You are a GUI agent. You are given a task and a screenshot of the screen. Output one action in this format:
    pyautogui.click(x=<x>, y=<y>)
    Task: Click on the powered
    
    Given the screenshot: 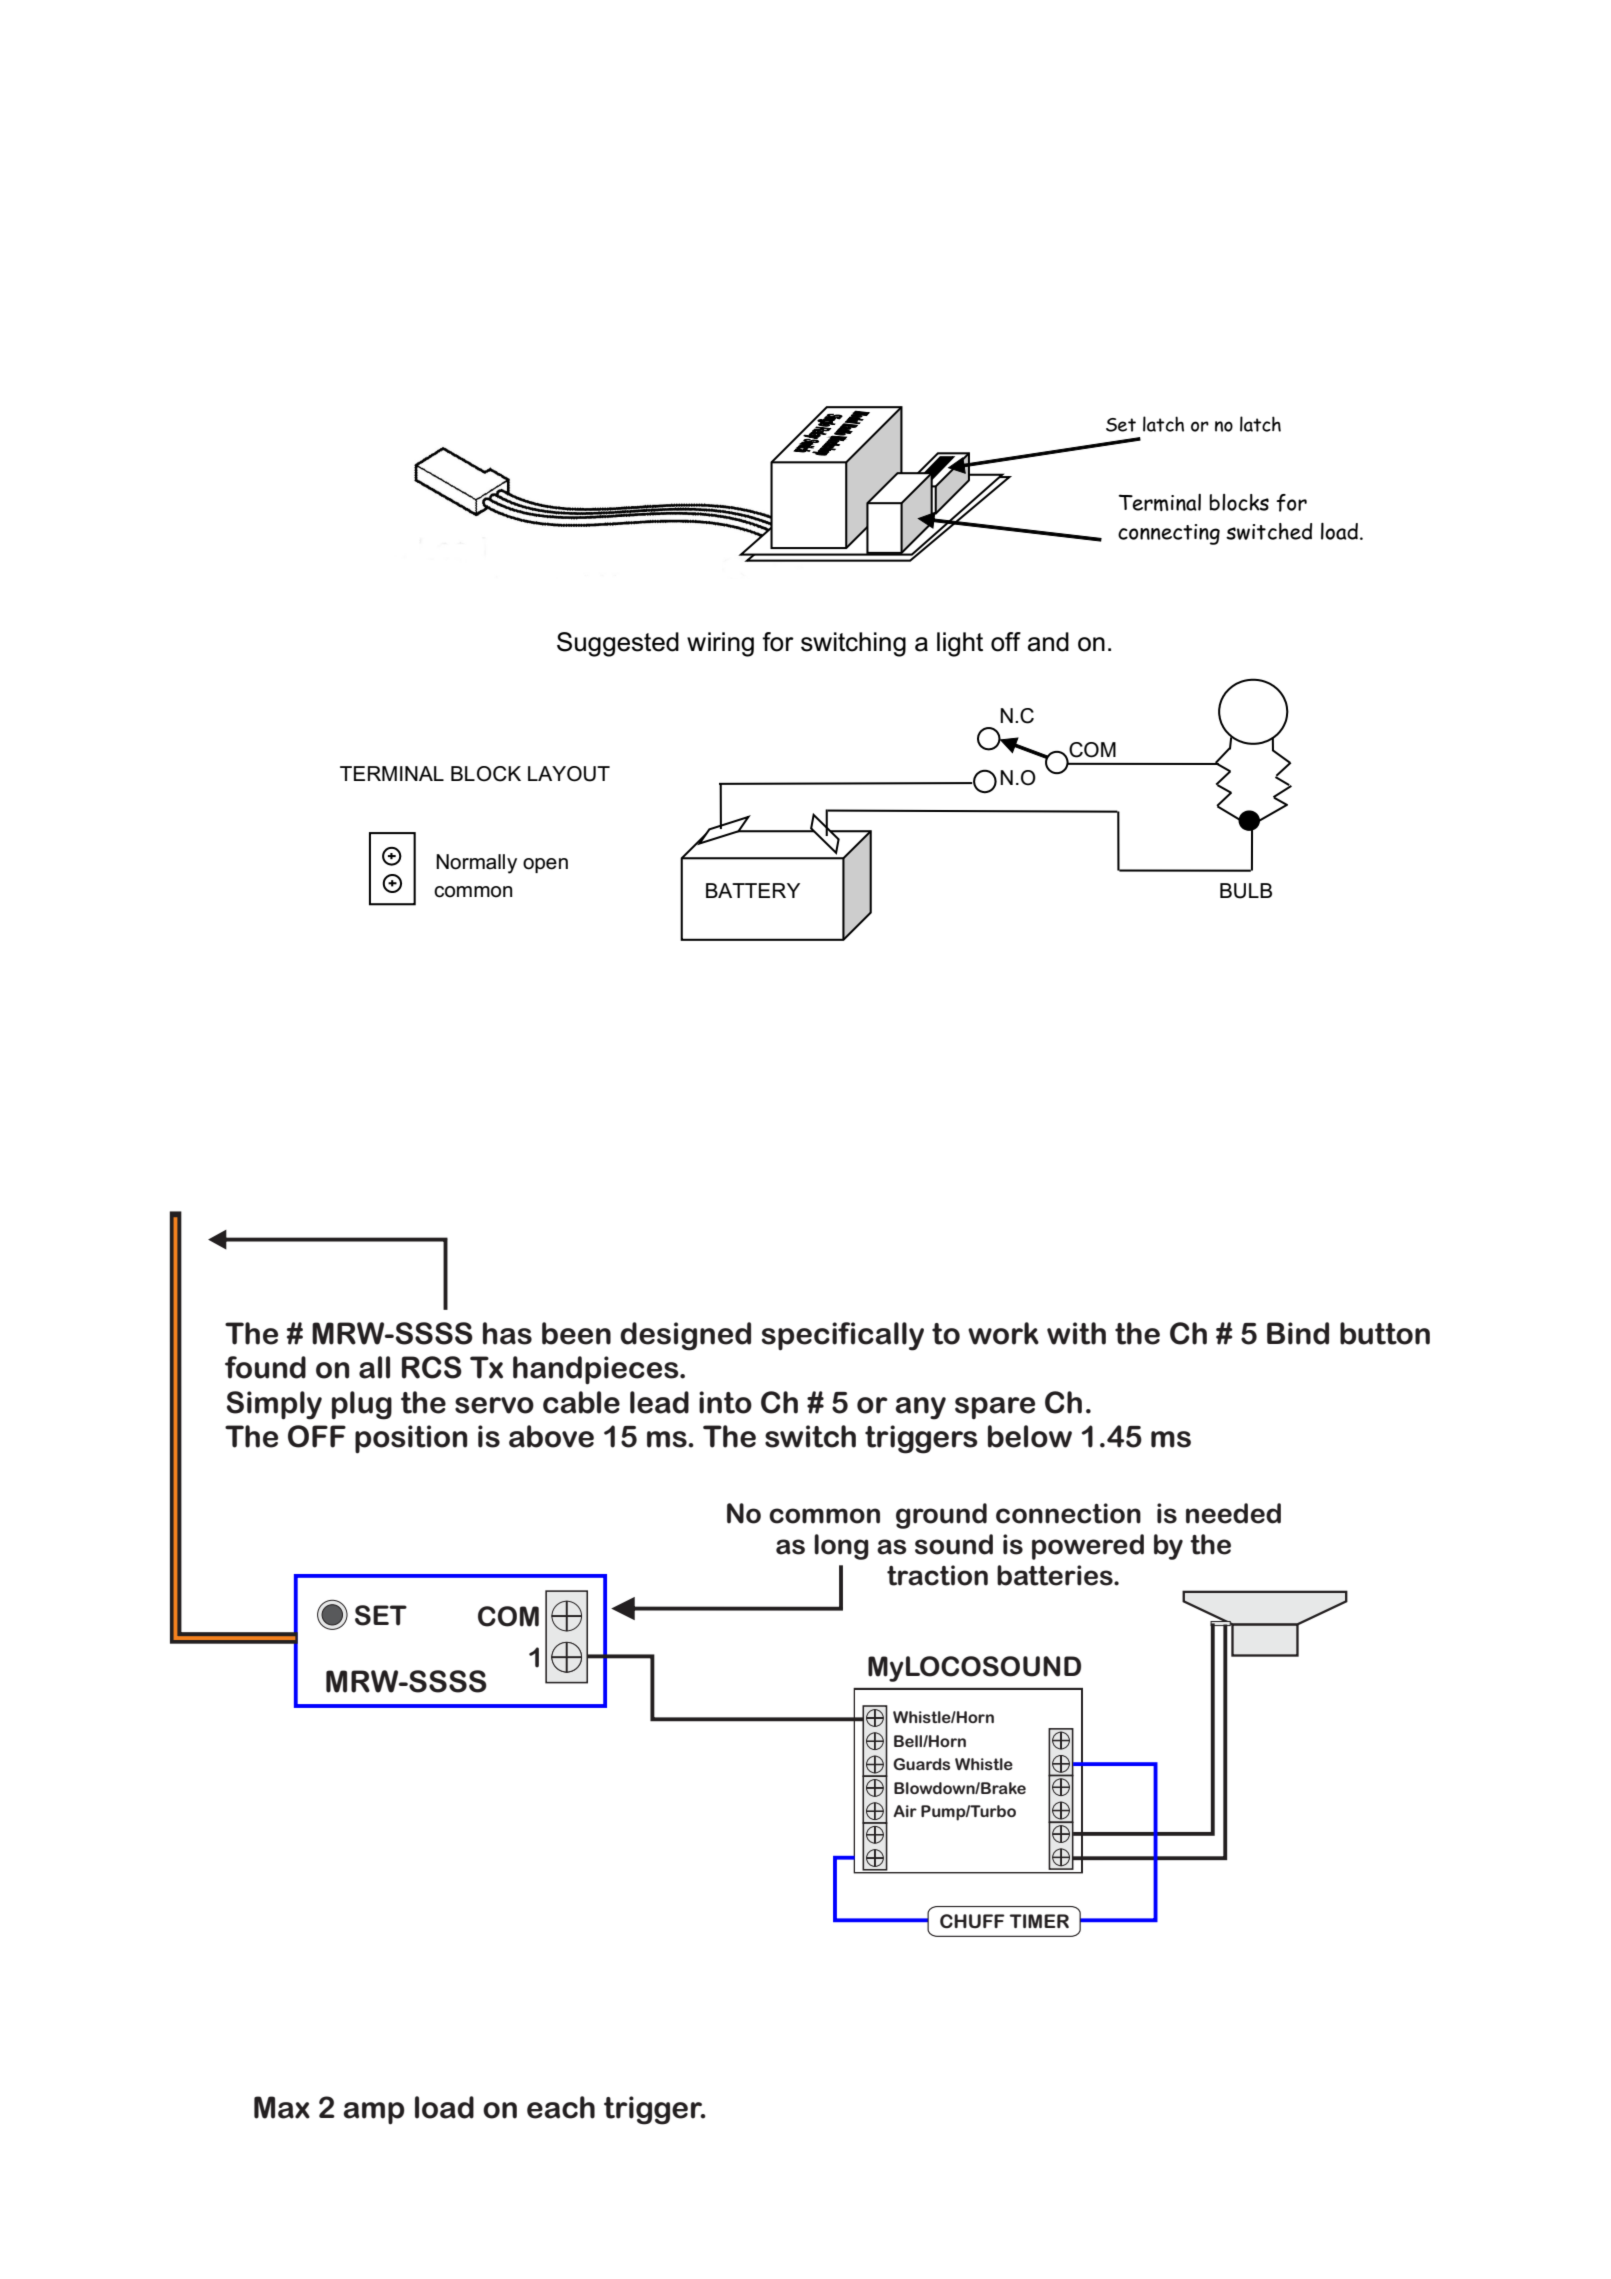 What is the action you would take?
    pyautogui.click(x=1088, y=1547)
